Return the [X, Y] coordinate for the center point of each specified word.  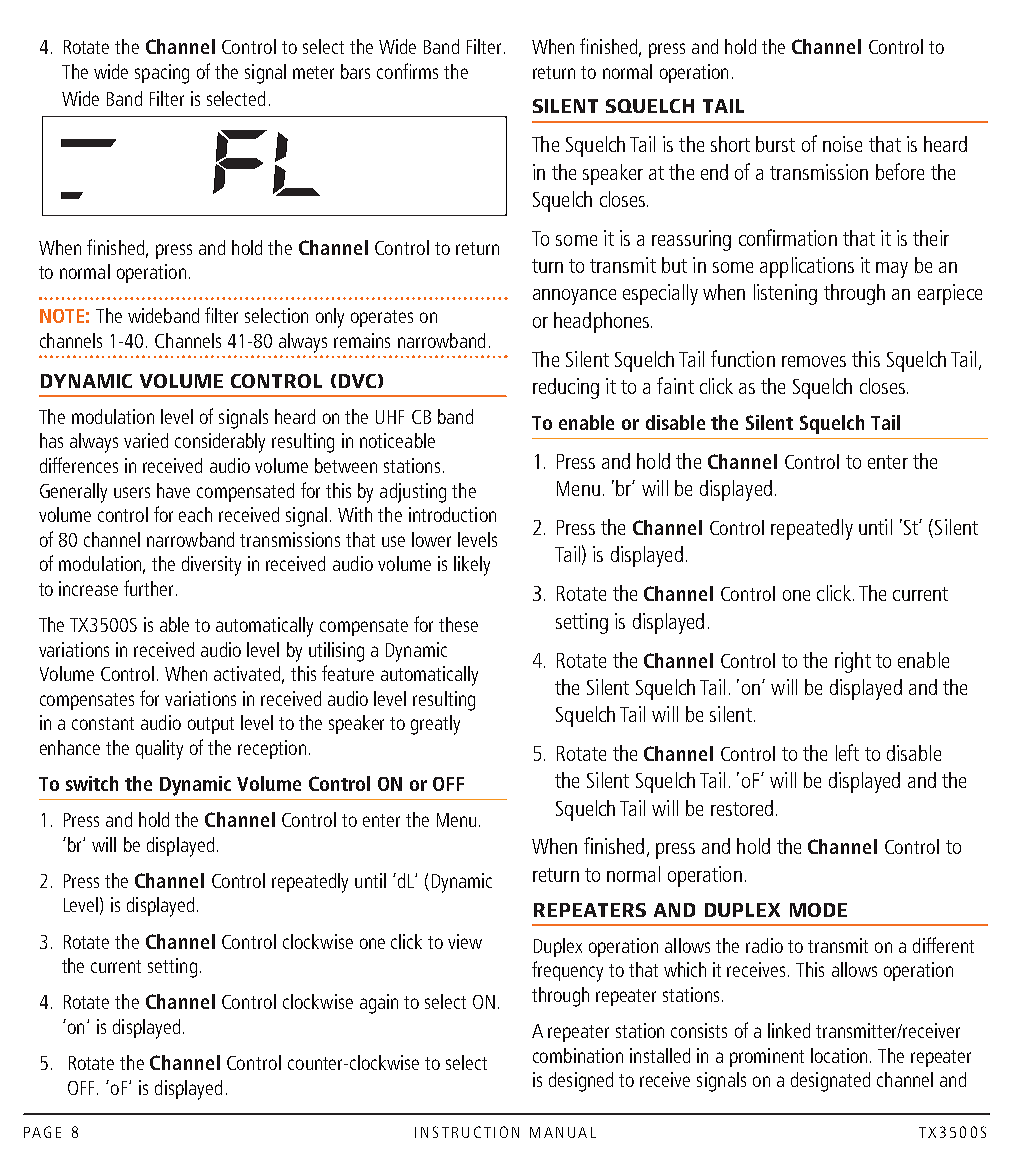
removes [814, 361]
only [330, 318]
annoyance [574, 297]
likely [472, 566]
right [853, 662]
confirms [407, 71]
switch [92, 783]
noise [842, 144]
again [379, 1004]
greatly [435, 725]
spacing [162, 74]
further [150, 588]
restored [742, 808]
